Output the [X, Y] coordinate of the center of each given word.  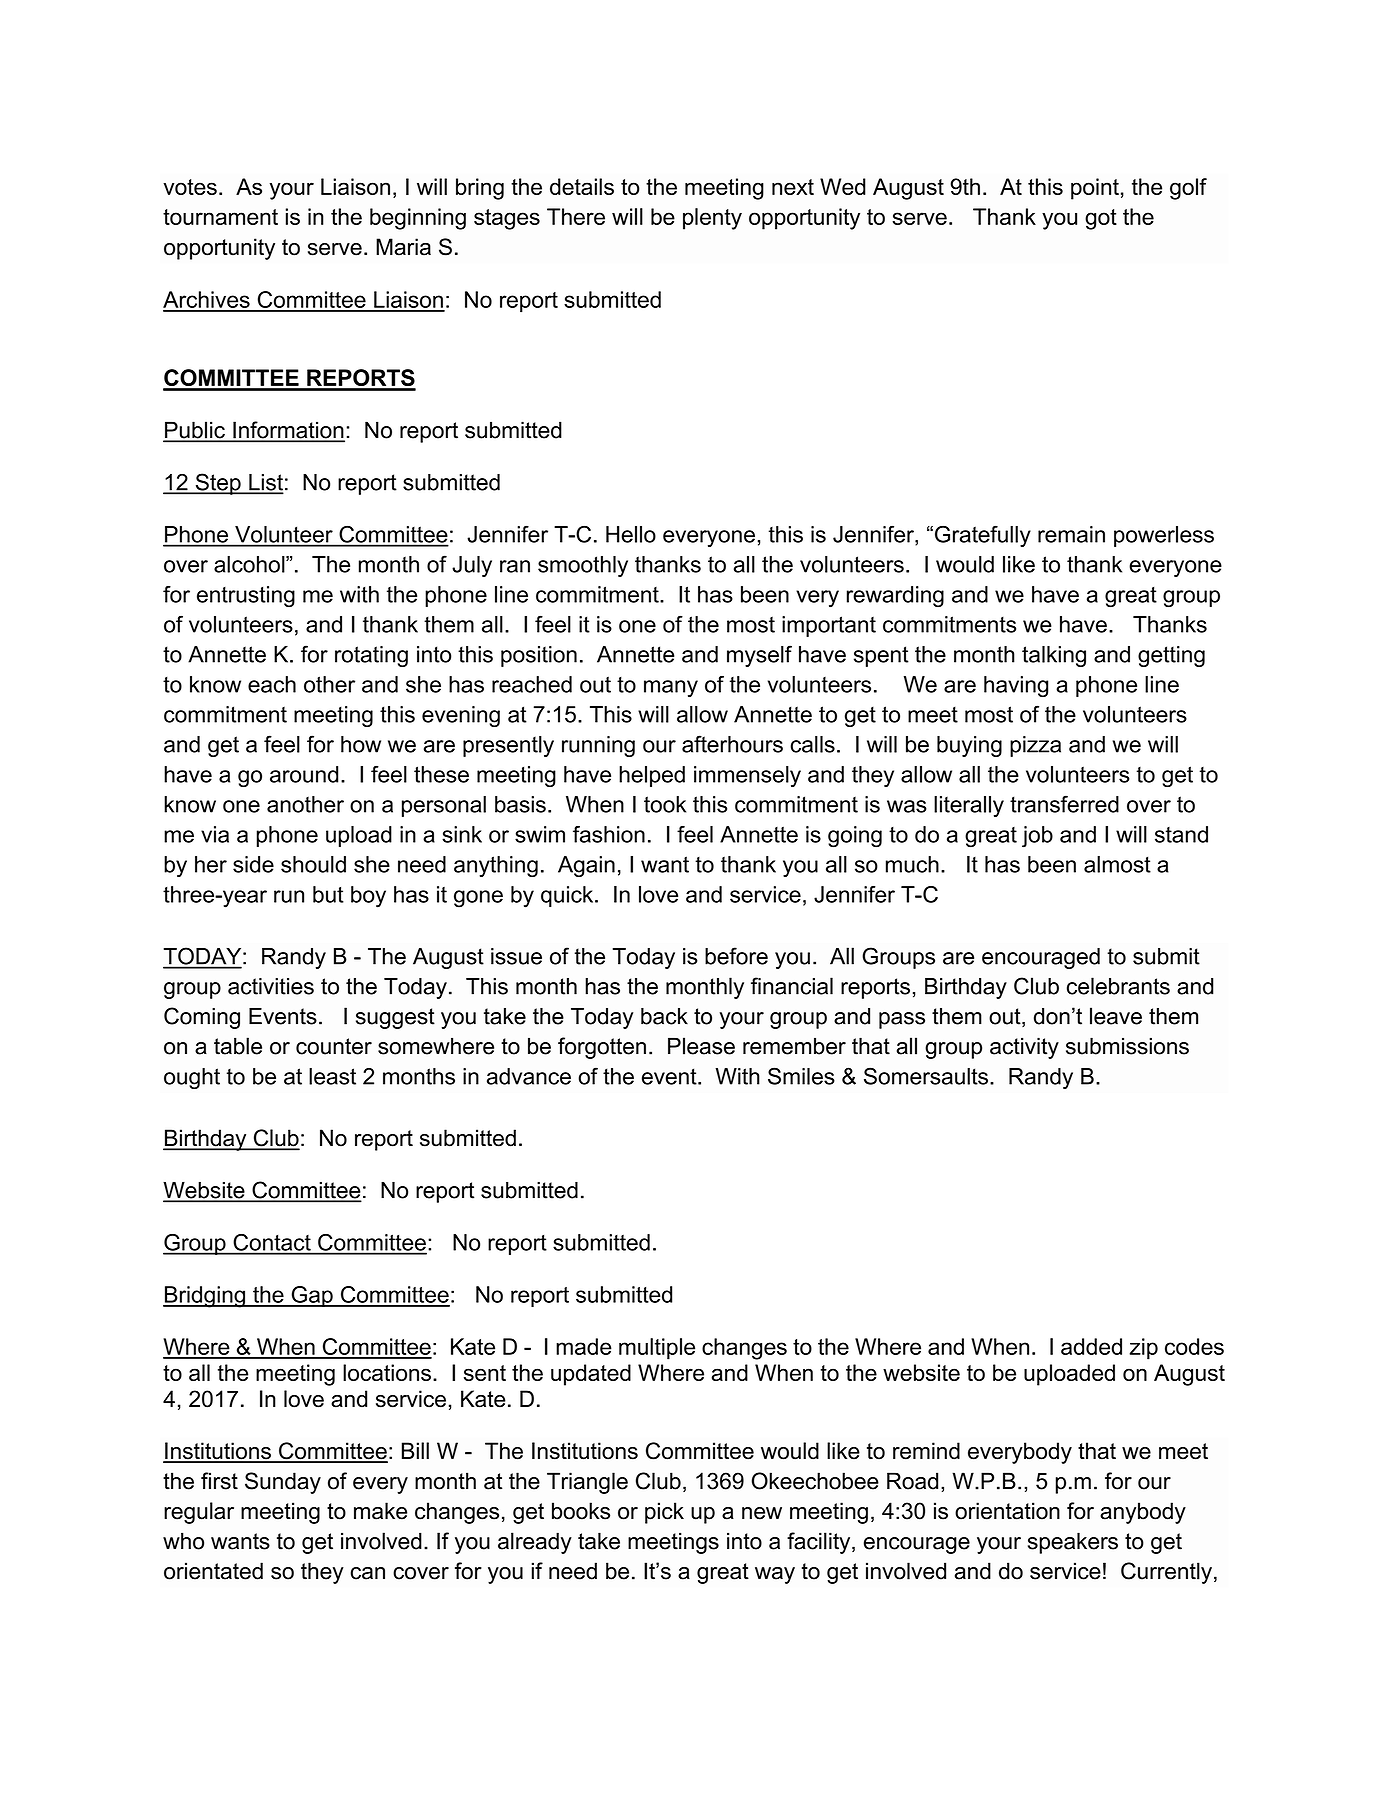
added [1091, 1346]
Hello [631, 534]
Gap [312, 1296]
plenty [712, 219]
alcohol [250, 564]
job [1037, 837]
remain [1071, 534]
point [1095, 189]
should [313, 864]
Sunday [283, 1483]
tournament [220, 217]
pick [664, 1513]
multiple [657, 1349]
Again [586, 866]
